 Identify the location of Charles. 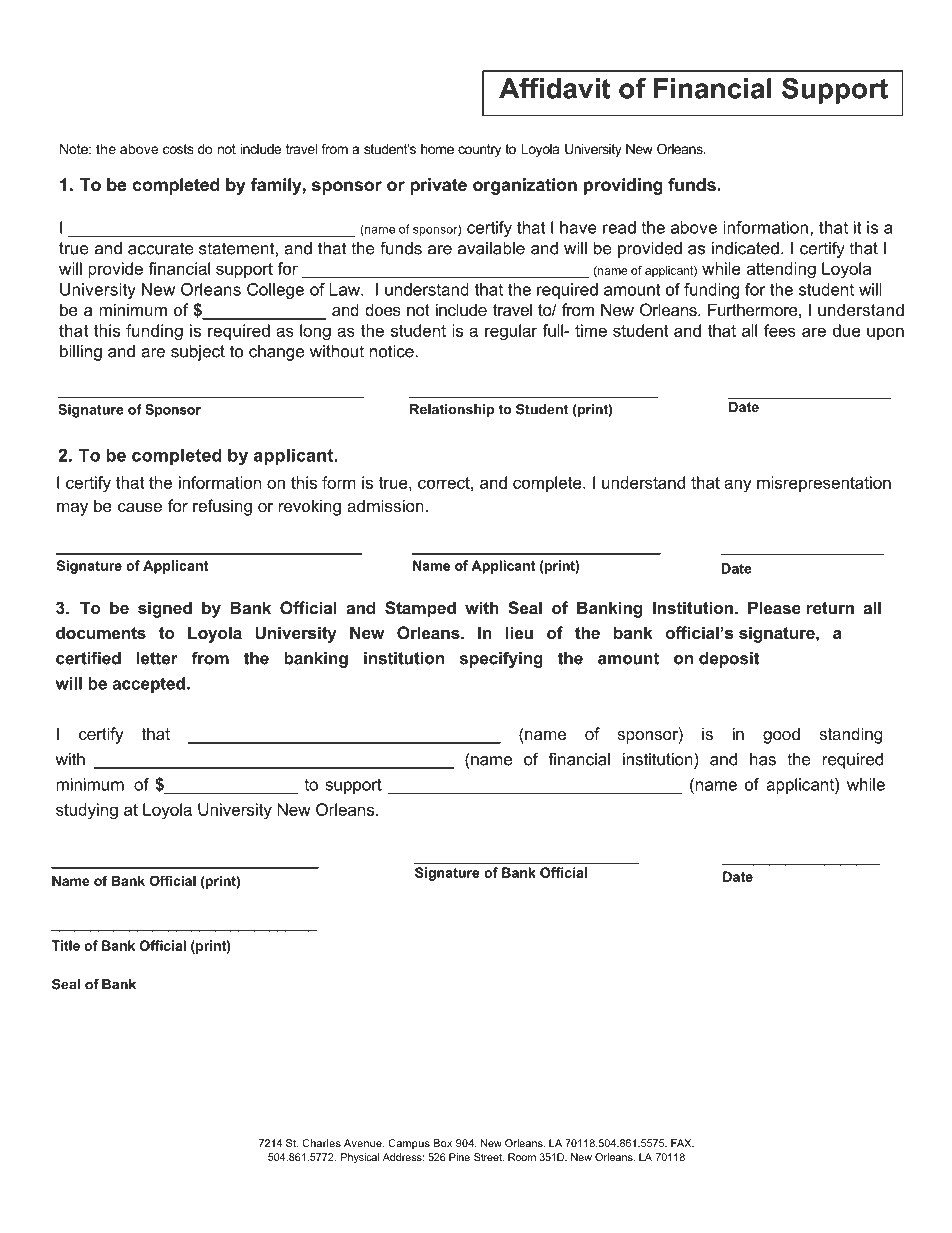
(322, 1143).
